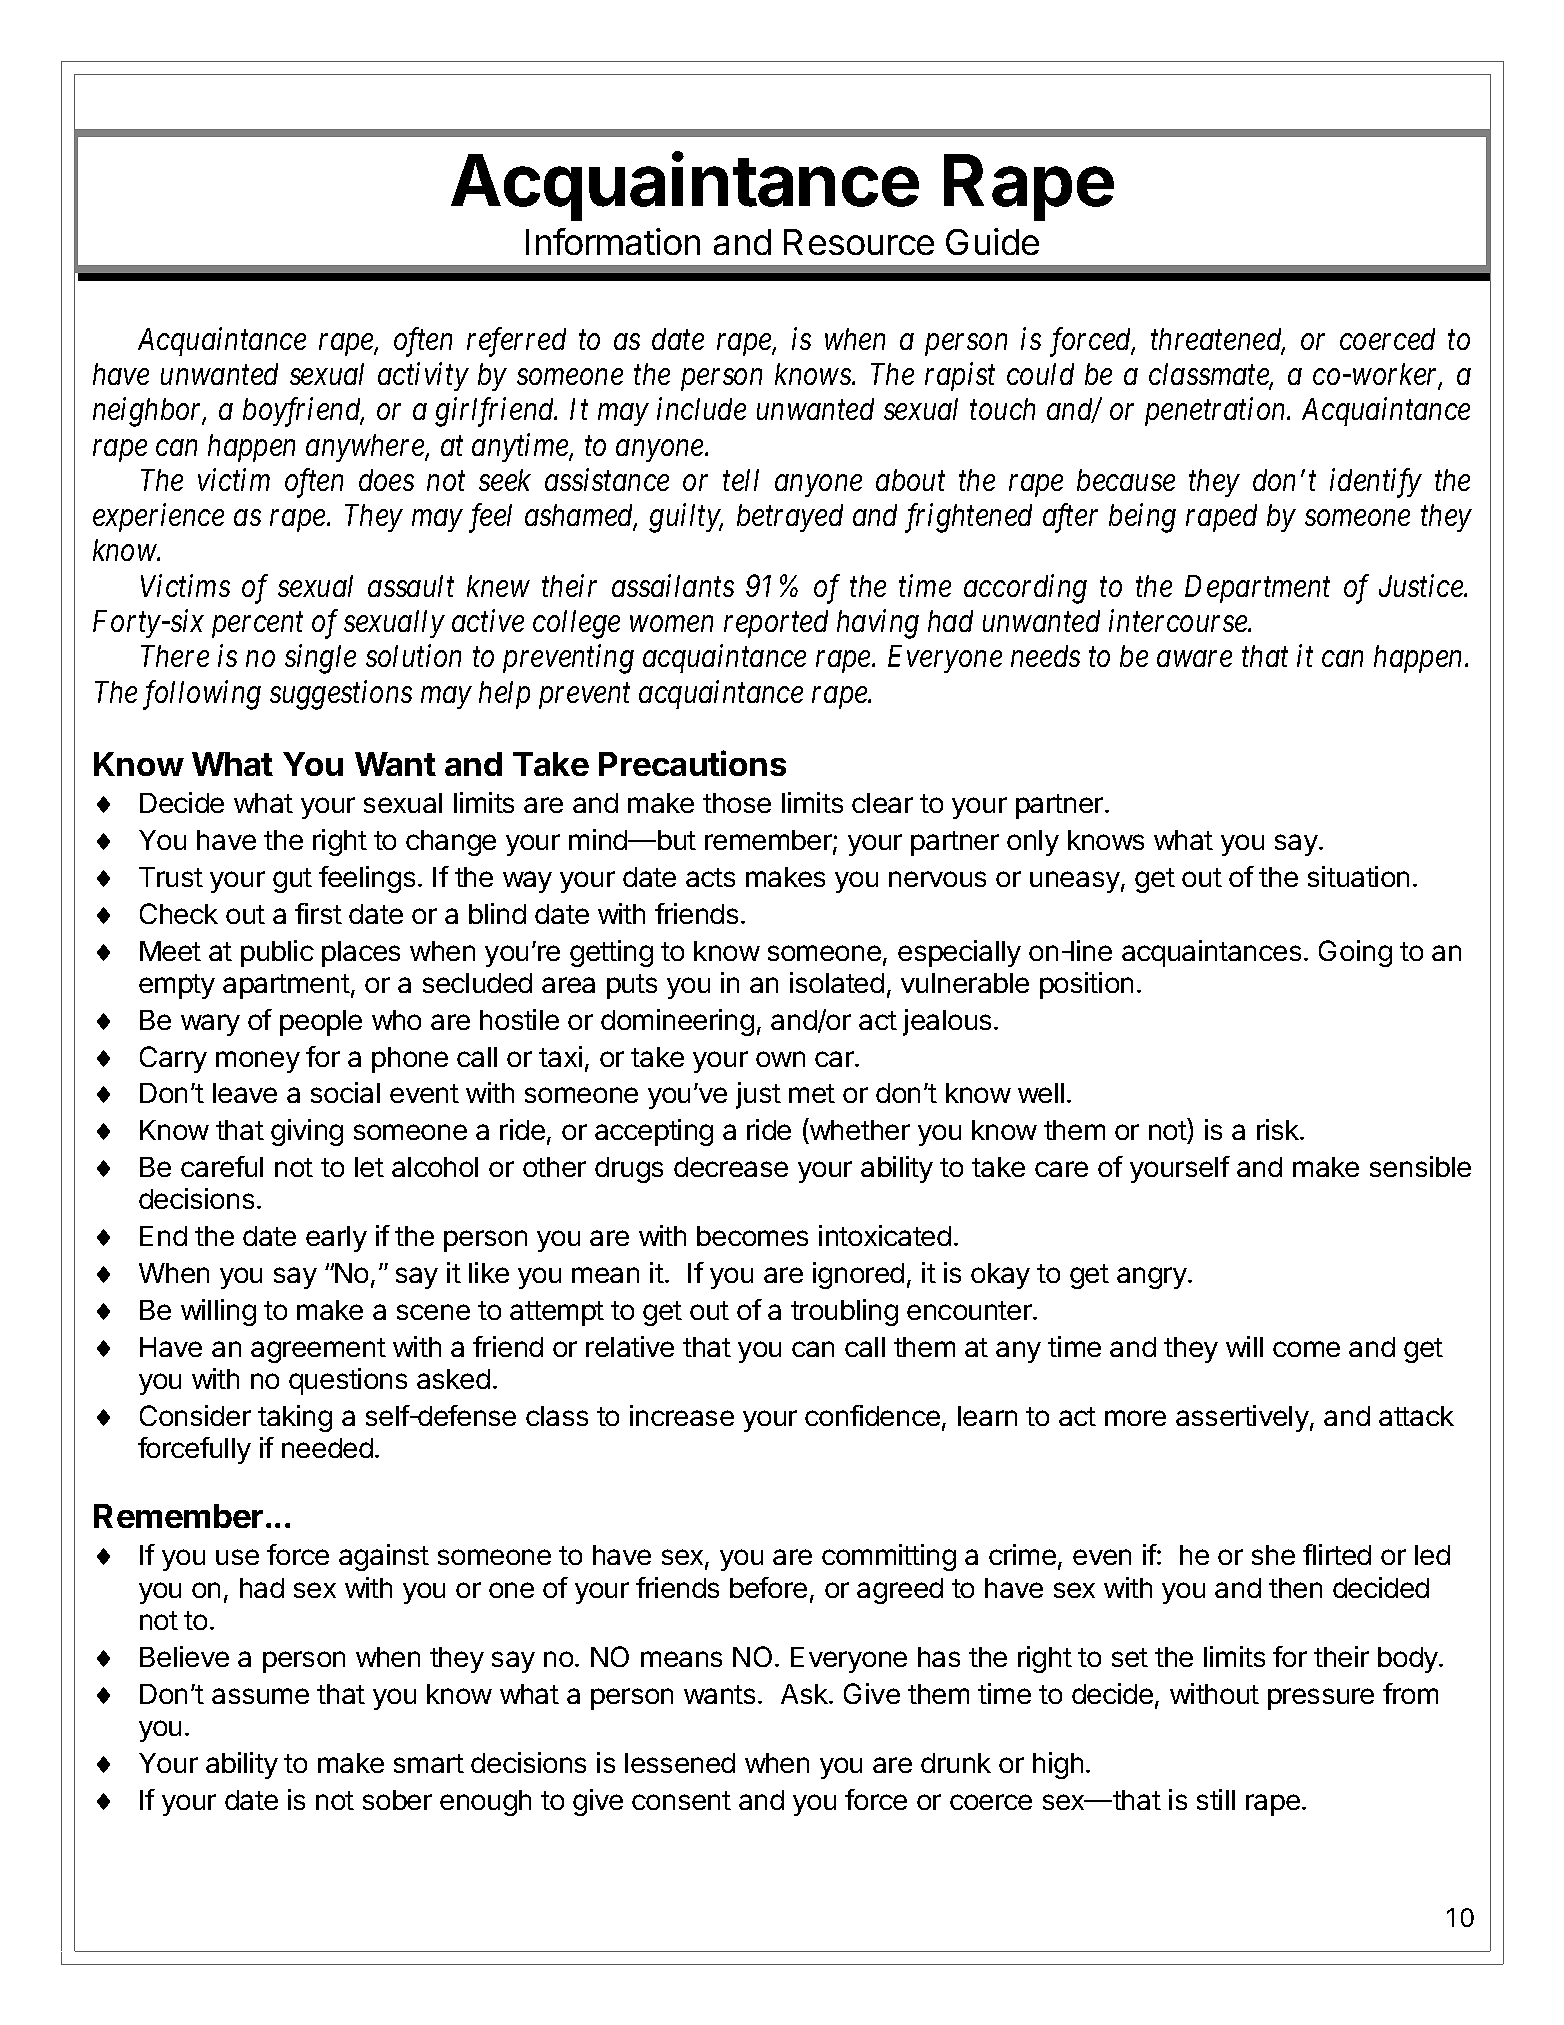 This screenshot has width=1564, height=2025. I want to click on own, so click(780, 1059).
